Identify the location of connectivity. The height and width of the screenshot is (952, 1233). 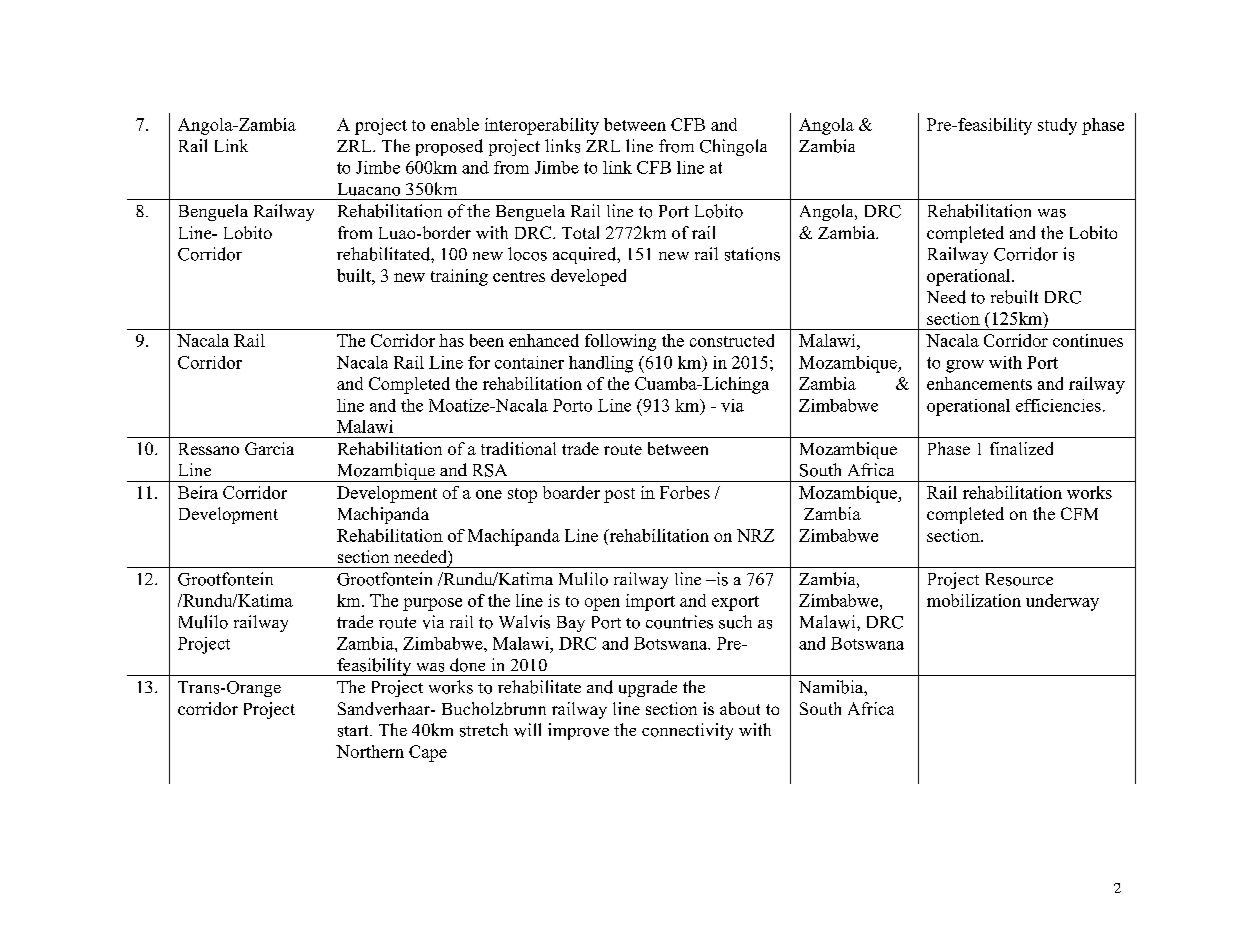
(687, 731).
